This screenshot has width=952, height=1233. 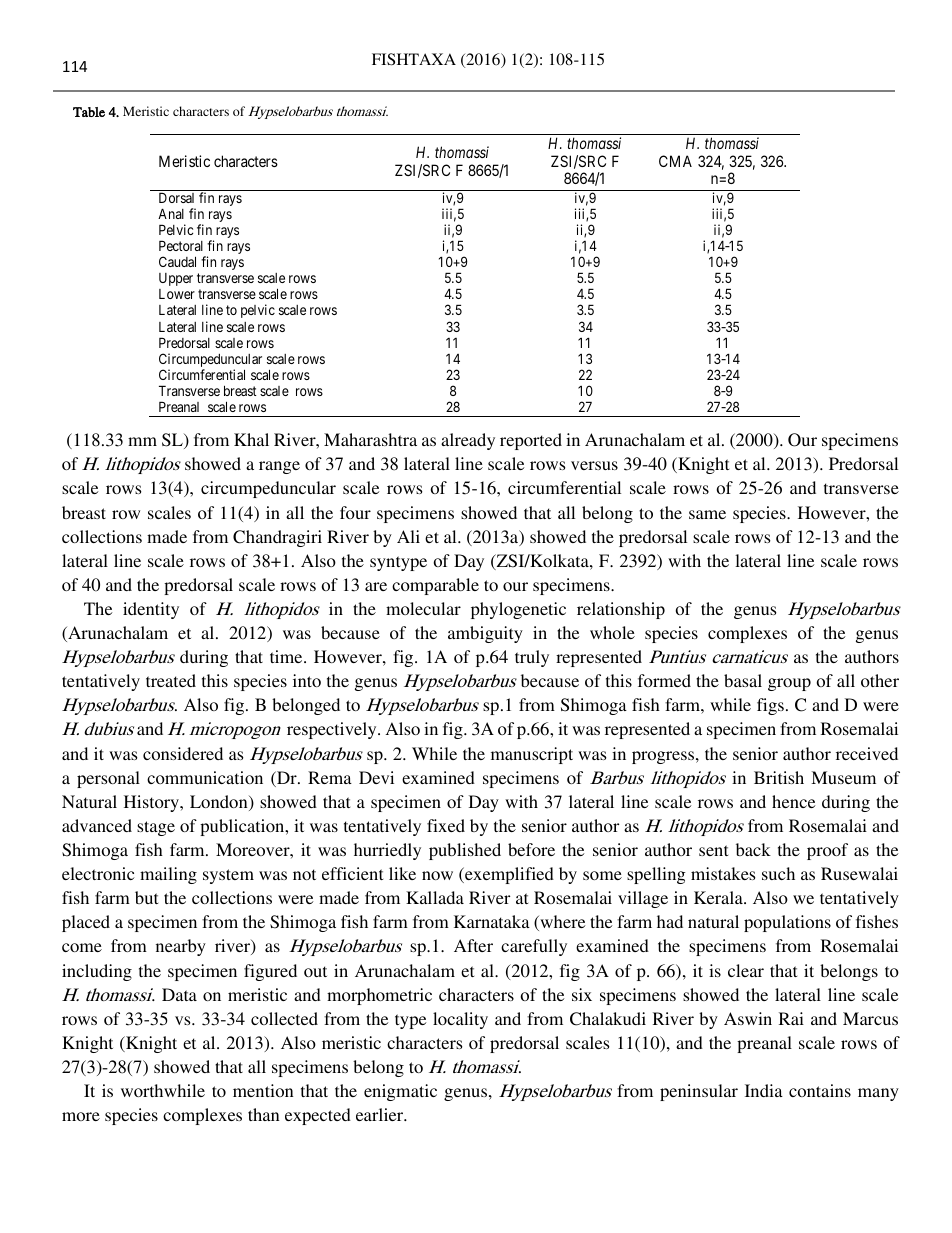 What do you see at coordinates (675, 161) in the screenshot?
I see `CMA` at bounding box center [675, 161].
